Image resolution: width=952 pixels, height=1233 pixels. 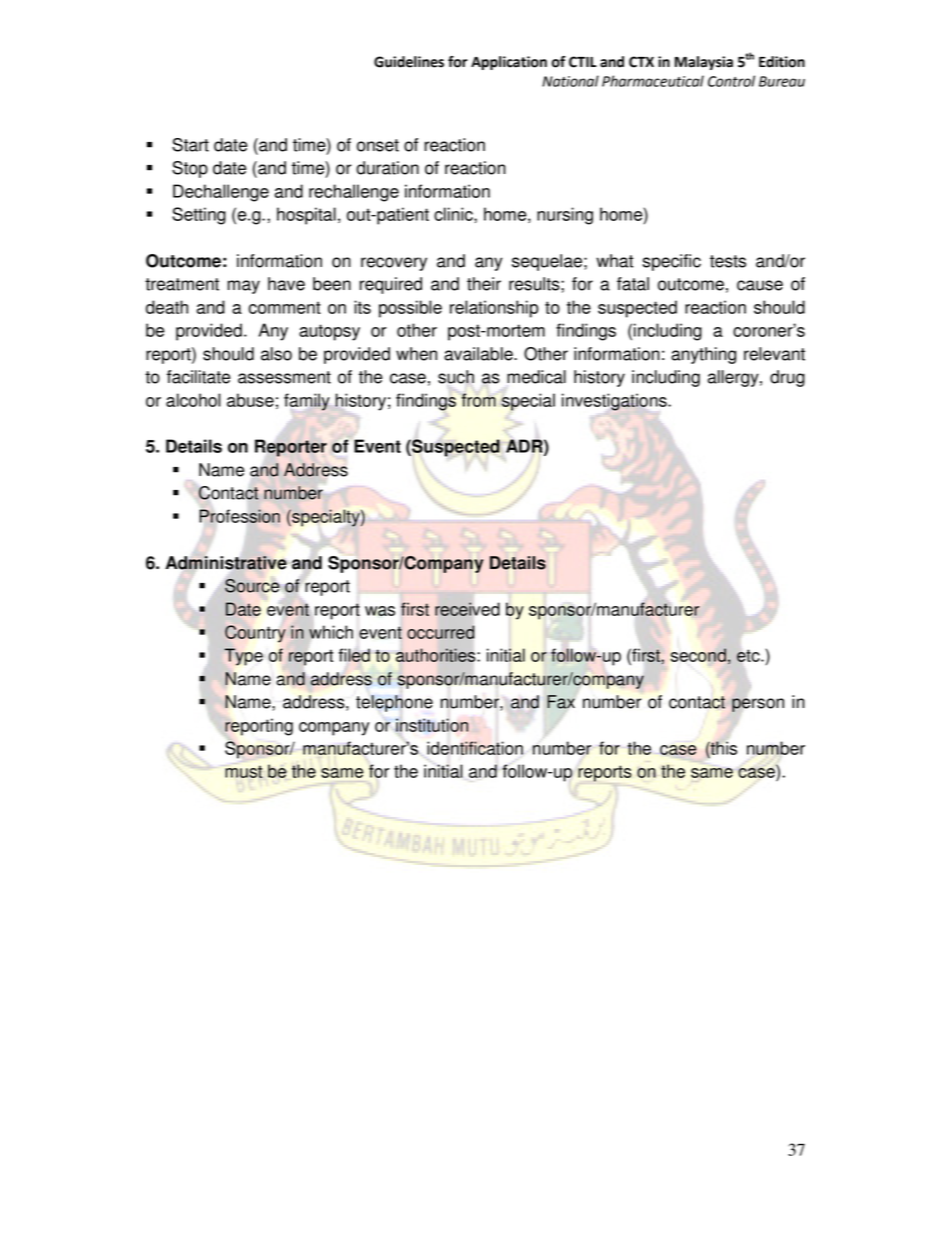 I want to click on drug, so click(x=787, y=378).
